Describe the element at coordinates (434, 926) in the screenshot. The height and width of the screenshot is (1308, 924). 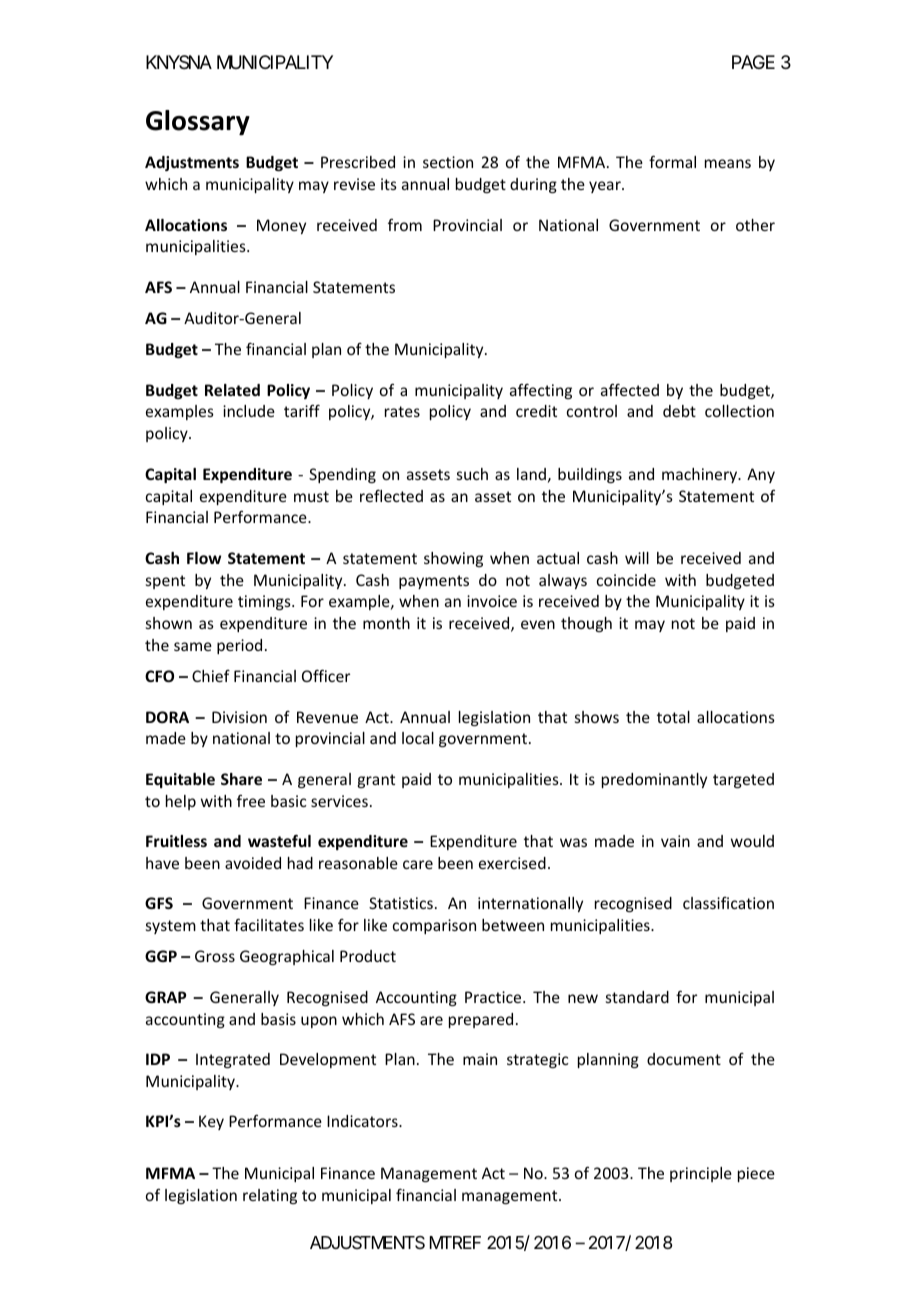
I see `comparison` at that location.
